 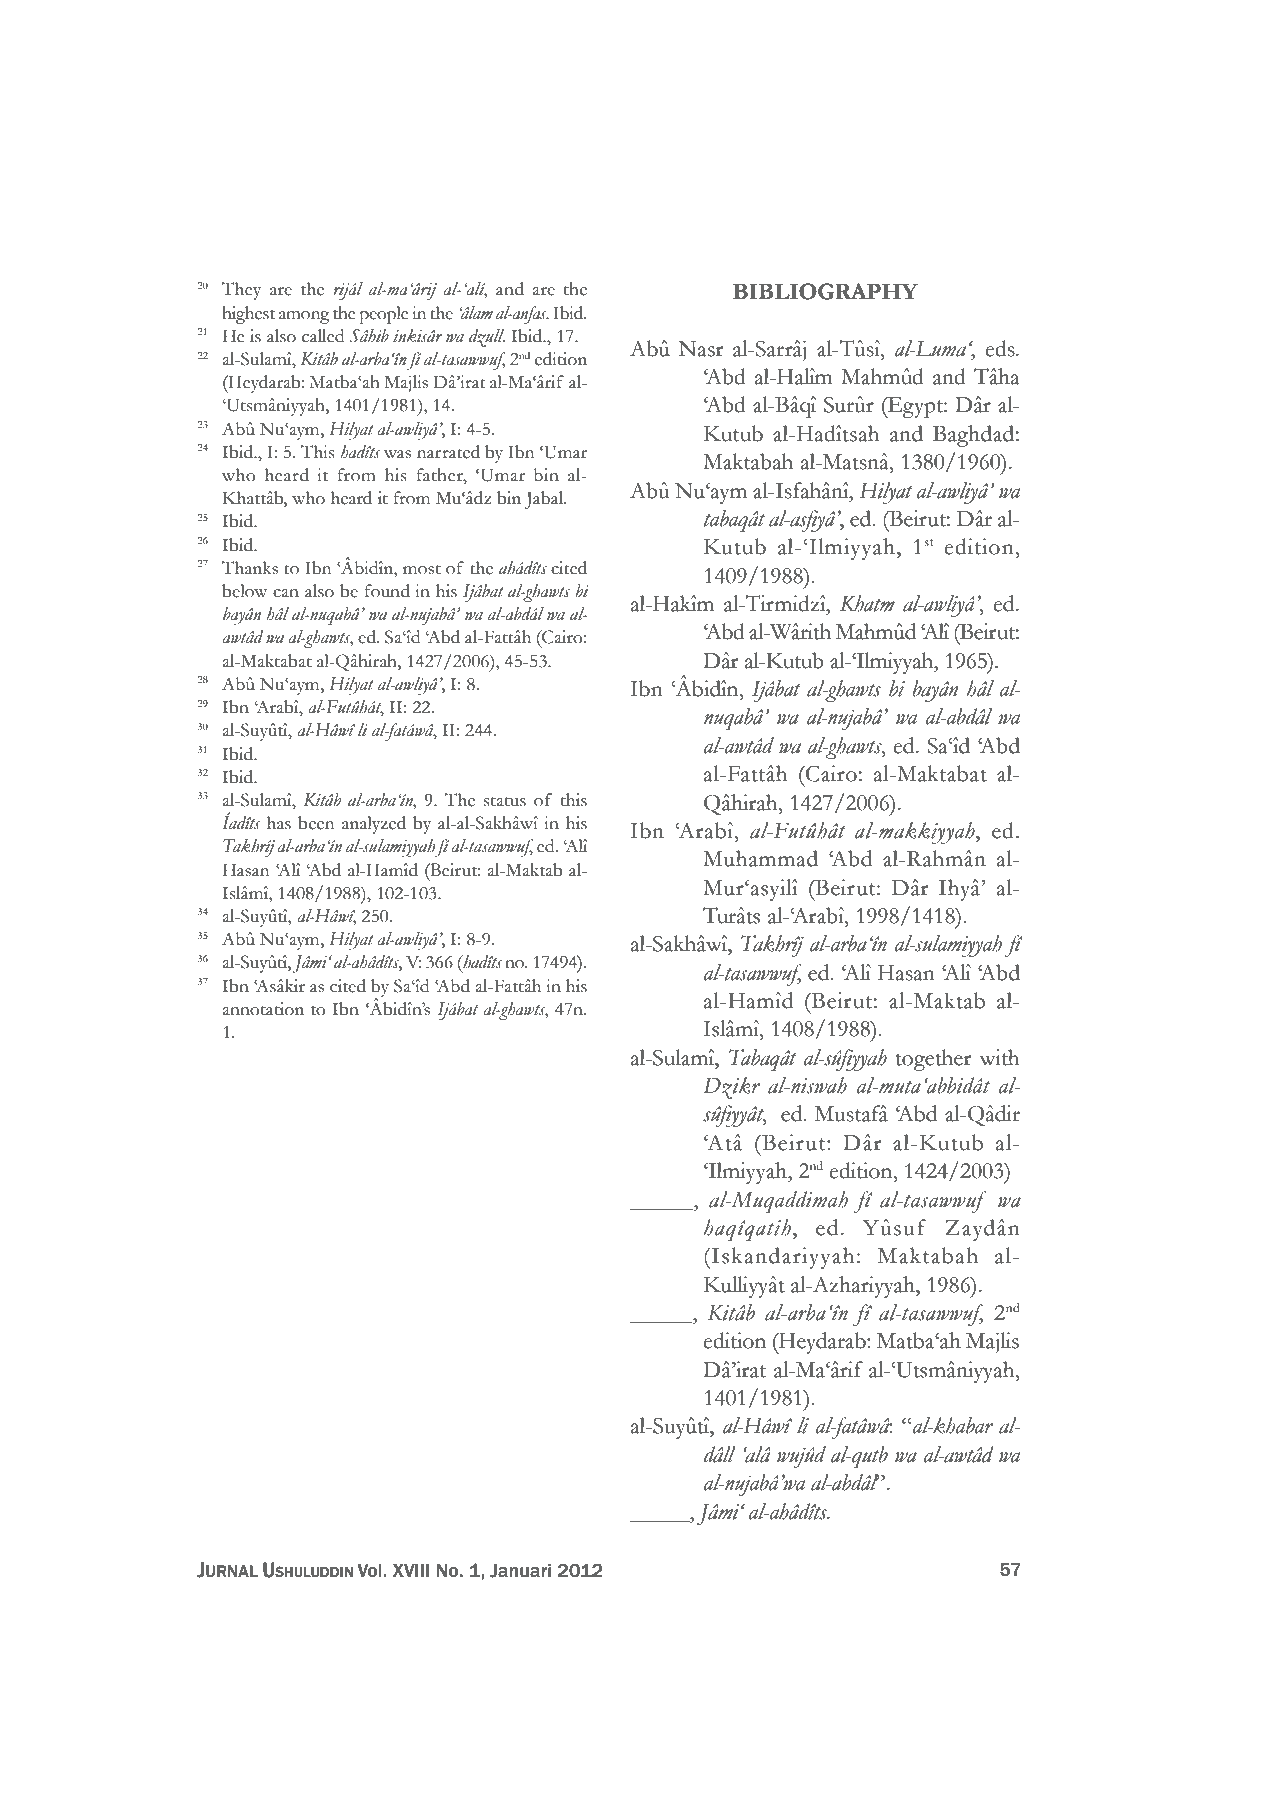 I want to click on XVIII, so click(x=411, y=1570).
